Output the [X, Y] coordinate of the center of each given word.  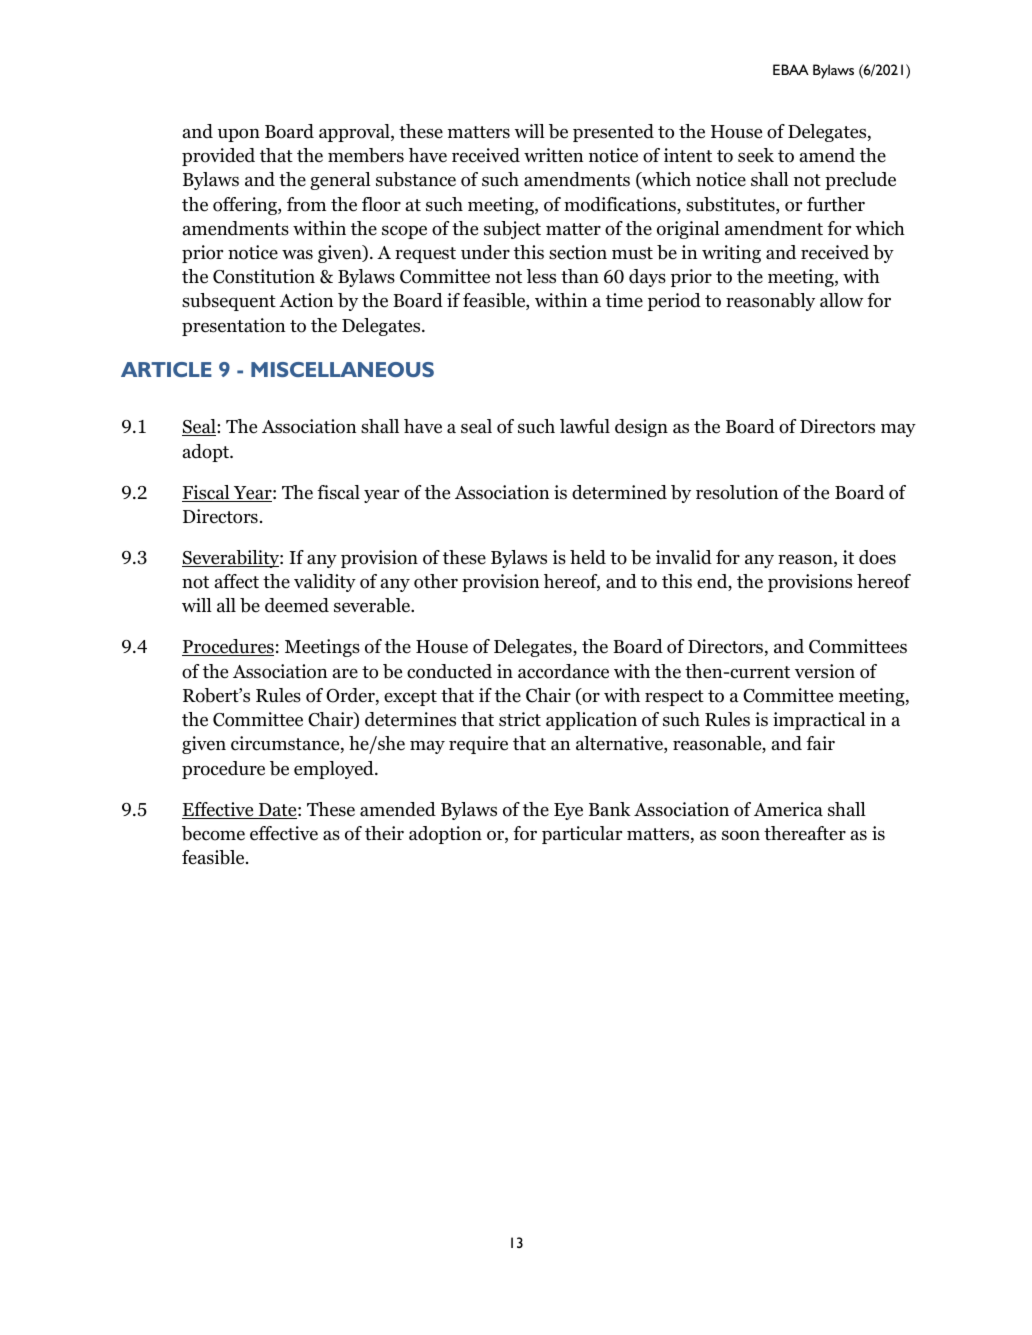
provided [218, 157]
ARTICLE [166, 369]
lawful [585, 426]
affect [236, 581]
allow [841, 300]
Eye [568, 811]
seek [756, 155]
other [436, 581]
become [213, 833]
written [553, 155]
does [877, 557]
